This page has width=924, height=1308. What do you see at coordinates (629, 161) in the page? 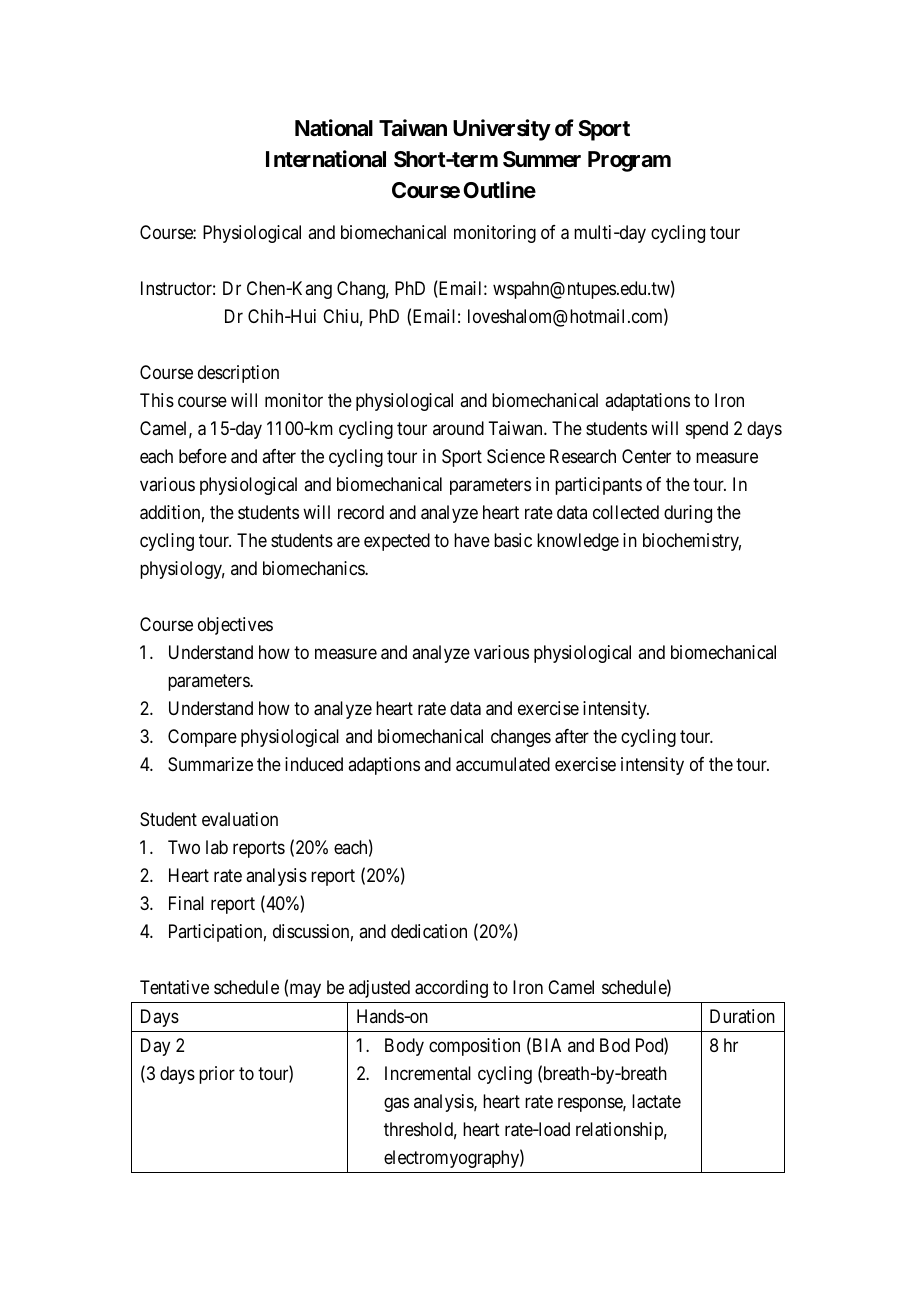
I see `Program` at bounding box center [629, 161].
